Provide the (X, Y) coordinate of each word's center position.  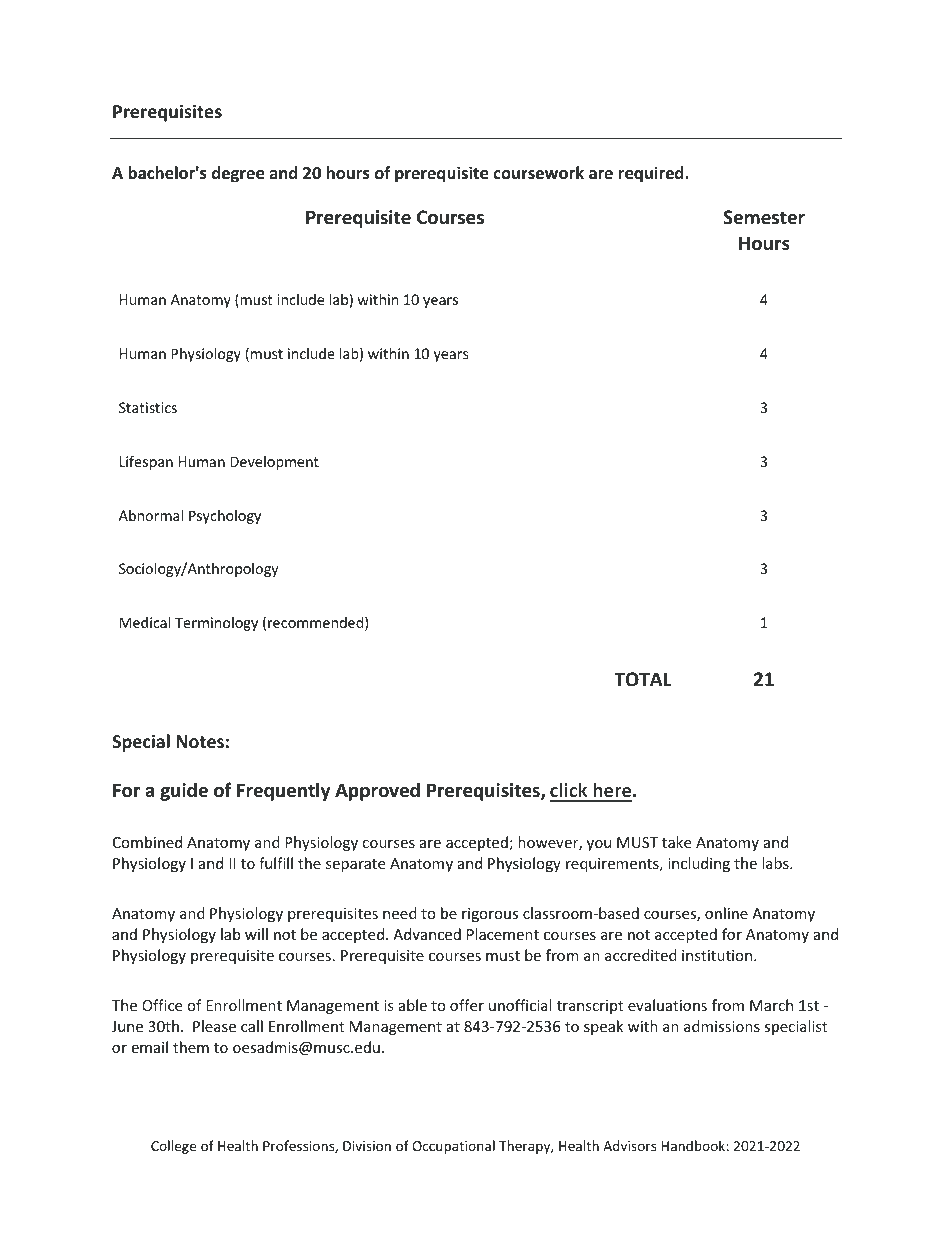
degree (238, 174)
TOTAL (642, 679)
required (652, 174)
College (173, 1147)
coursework (538, 173)
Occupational (453, 1147)
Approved (377, 791)
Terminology (216, 624)
